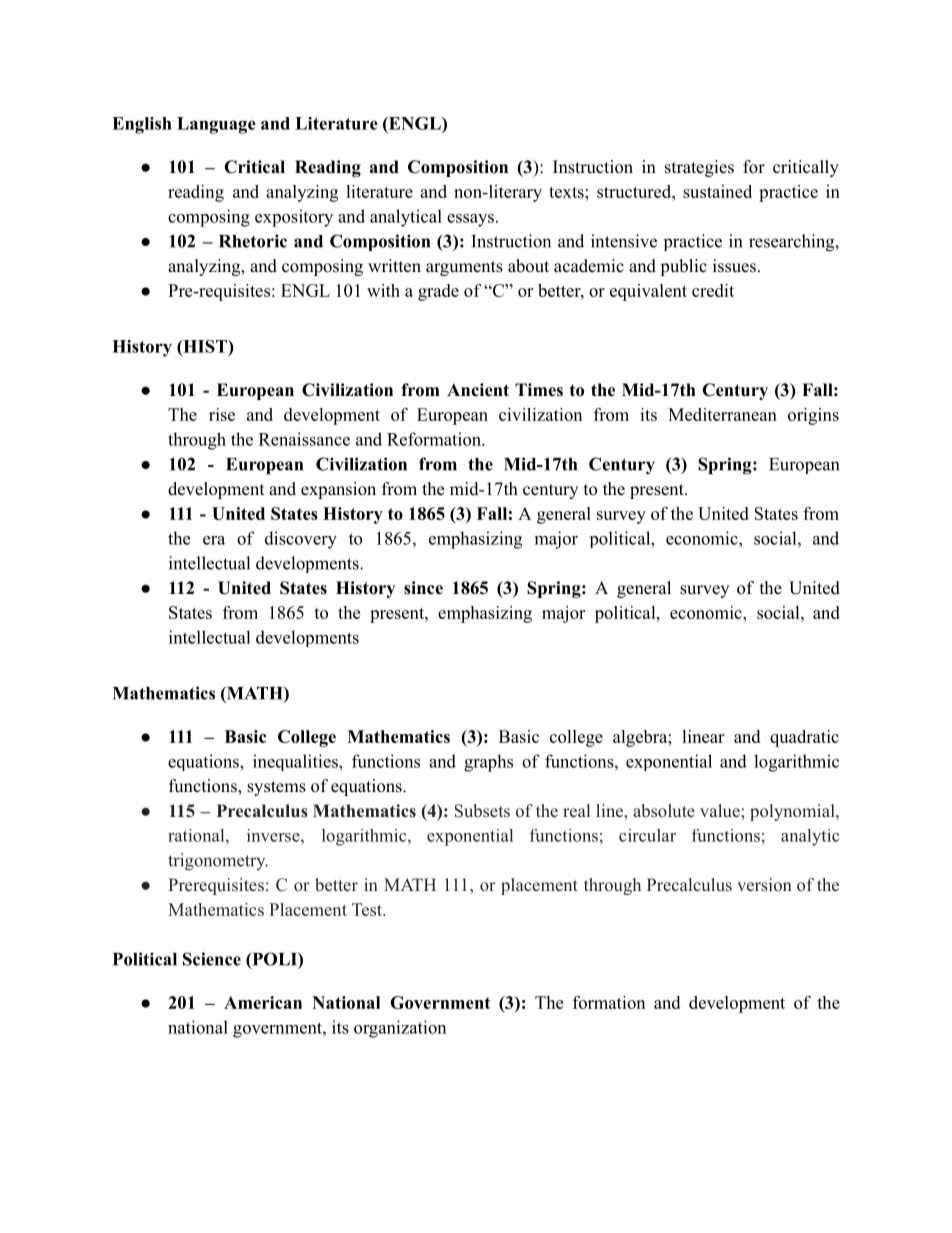 The image size is (952, 1233). I want to click on organization, so click(400, 1029).
